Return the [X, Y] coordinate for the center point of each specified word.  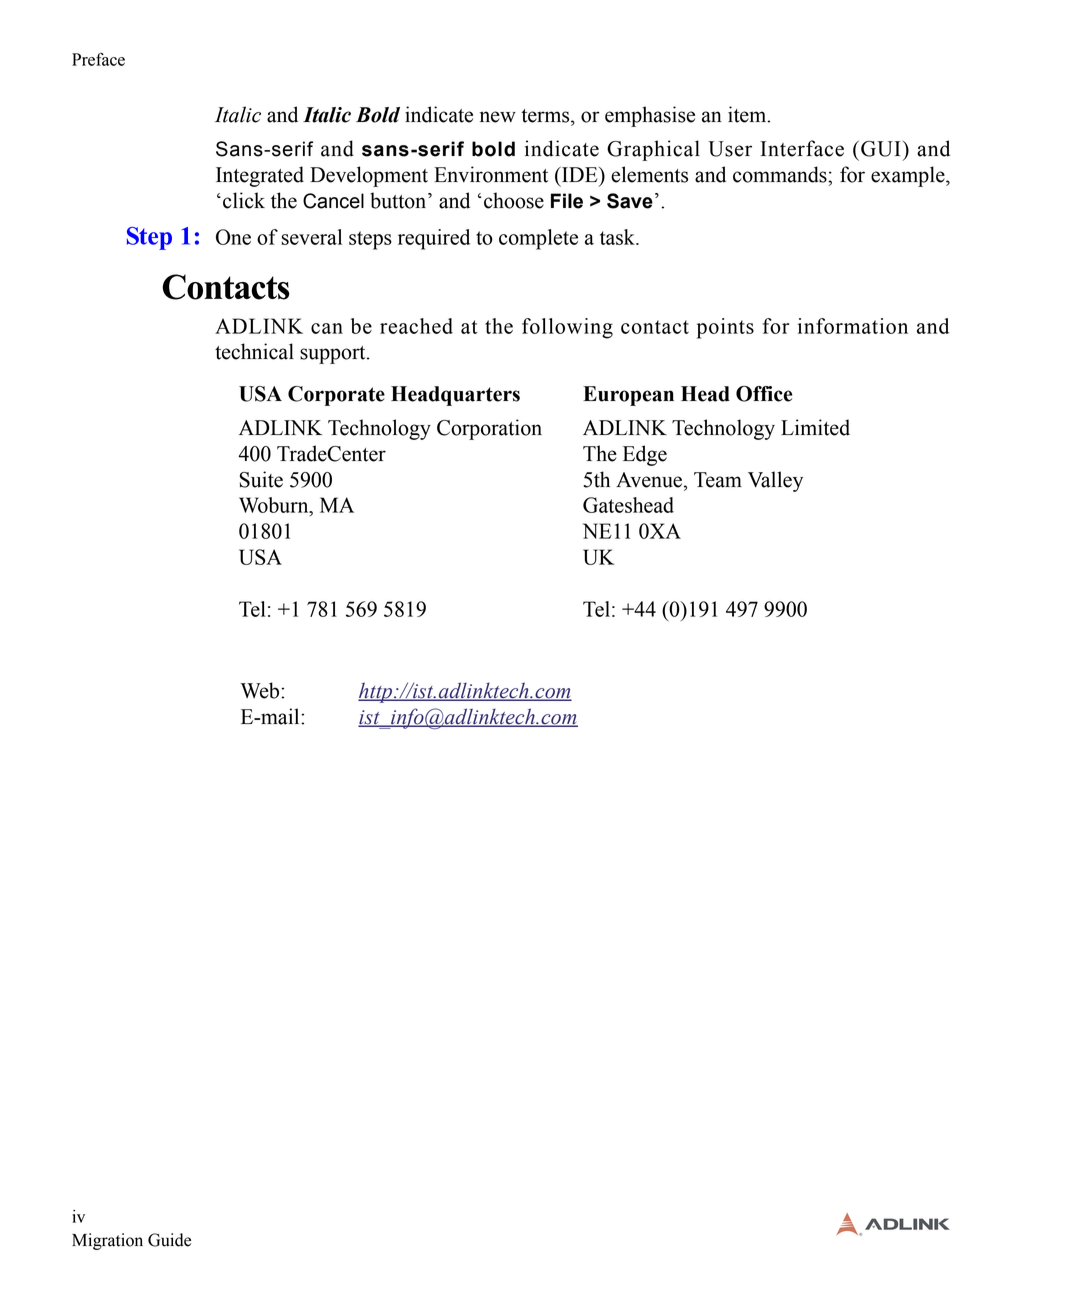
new [498, 117]
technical [254, 351]
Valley [775, 481]
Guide [169, 1240]
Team [718, 480]
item [748, 114]
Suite [261, 479]
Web [261, 690]
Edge [645, 455]
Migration [107, 1241]
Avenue [649, 480]
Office [764, 394]
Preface [98, 59]
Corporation [489, 429]
